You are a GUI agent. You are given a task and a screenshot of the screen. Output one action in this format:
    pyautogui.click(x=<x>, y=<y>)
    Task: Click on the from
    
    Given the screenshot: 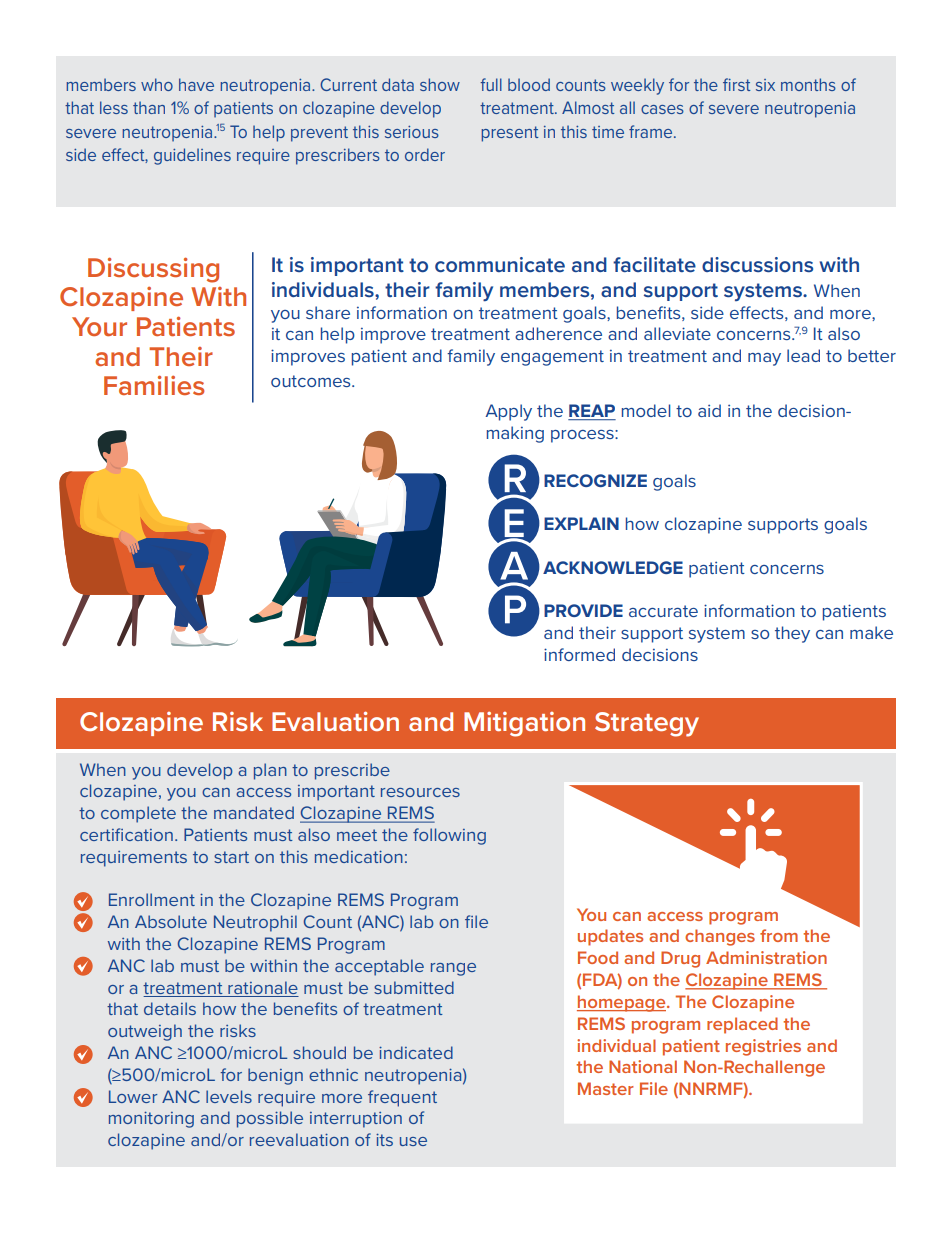 What is the action you would take?
    pyautogui.click(x=779, y=935)
